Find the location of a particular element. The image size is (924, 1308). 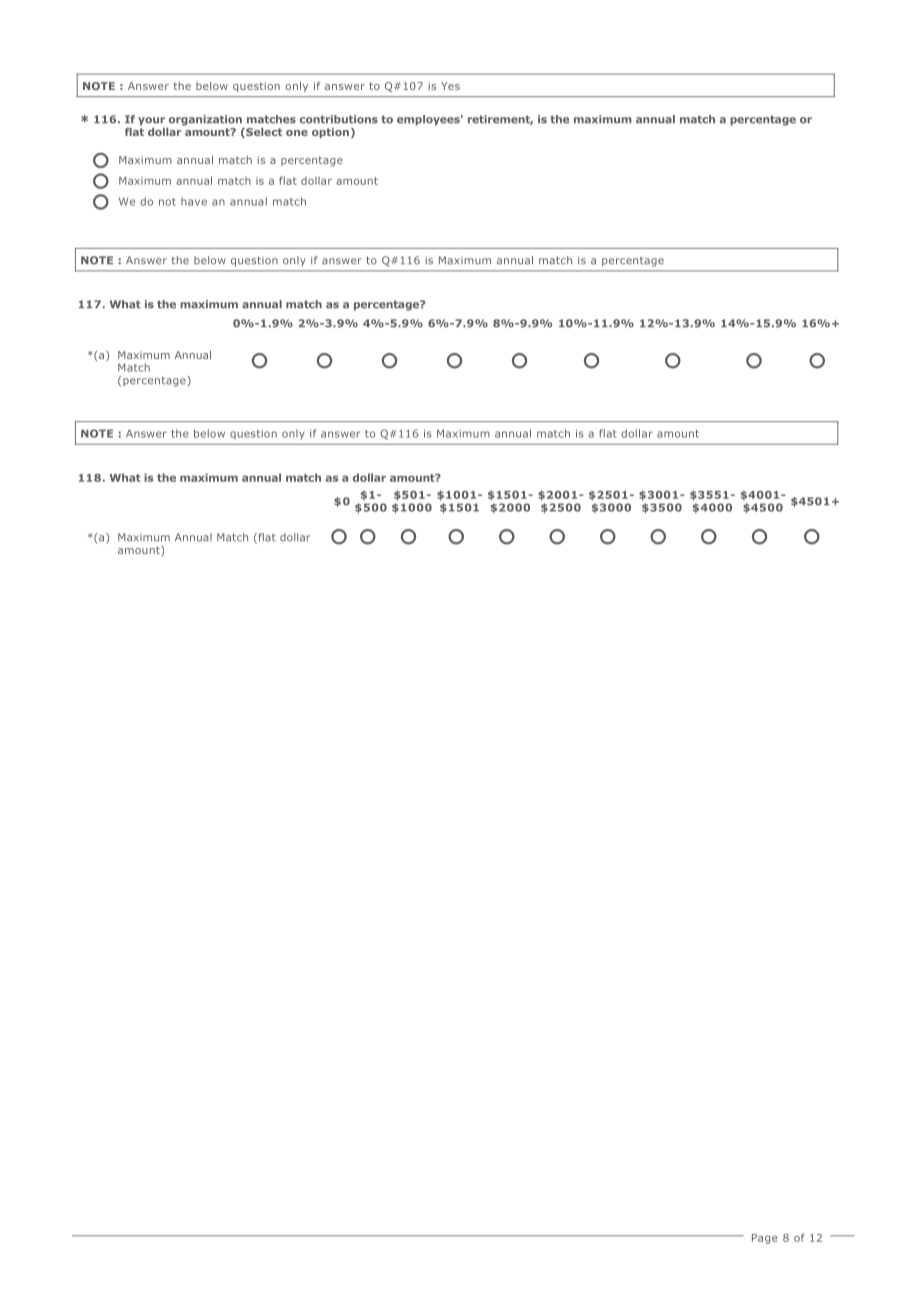

organization is located at coordinates (205, 120).
